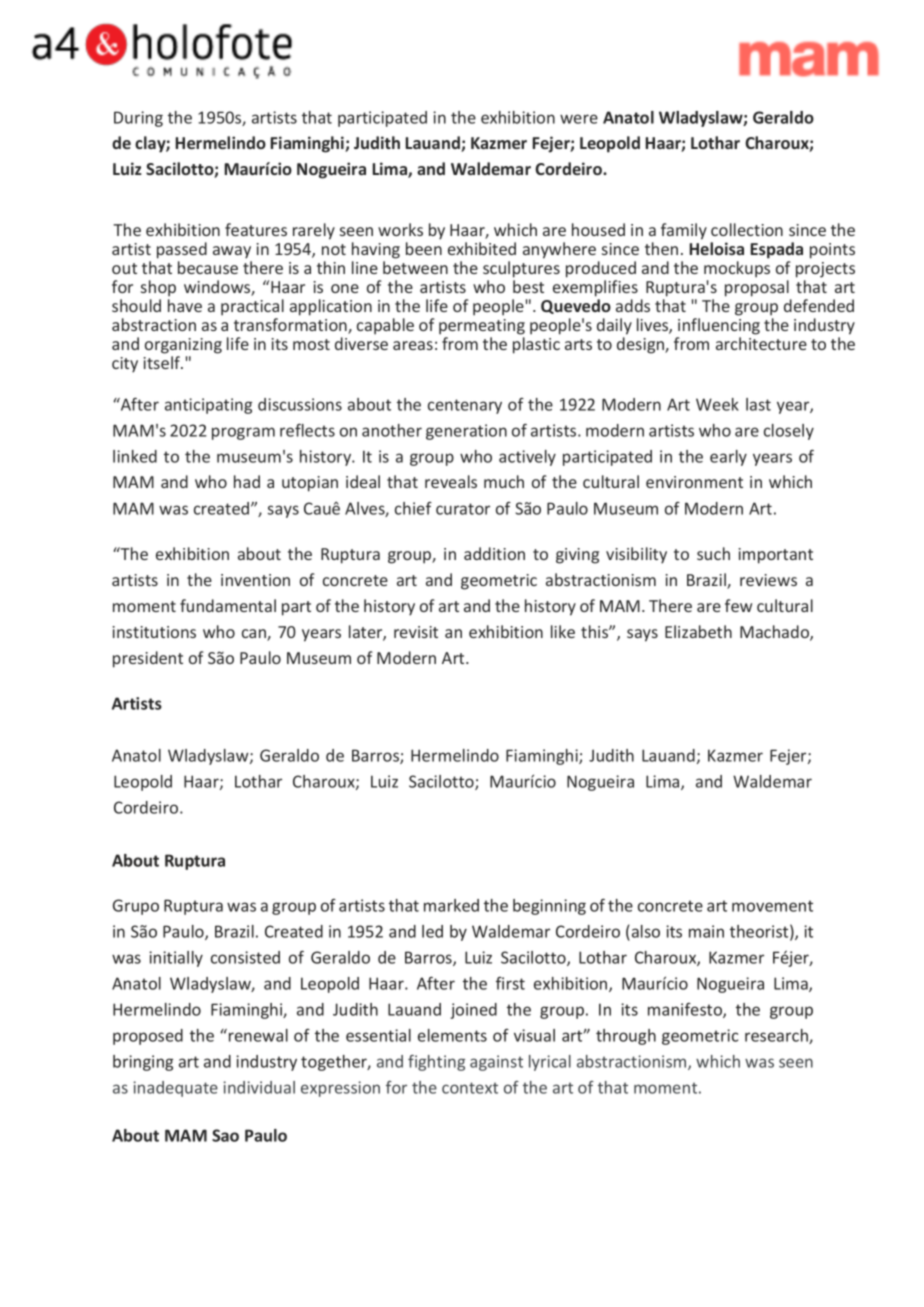  Describe the element at coordinates (451, 905) in the screenshot. I see `marked` at that location.
